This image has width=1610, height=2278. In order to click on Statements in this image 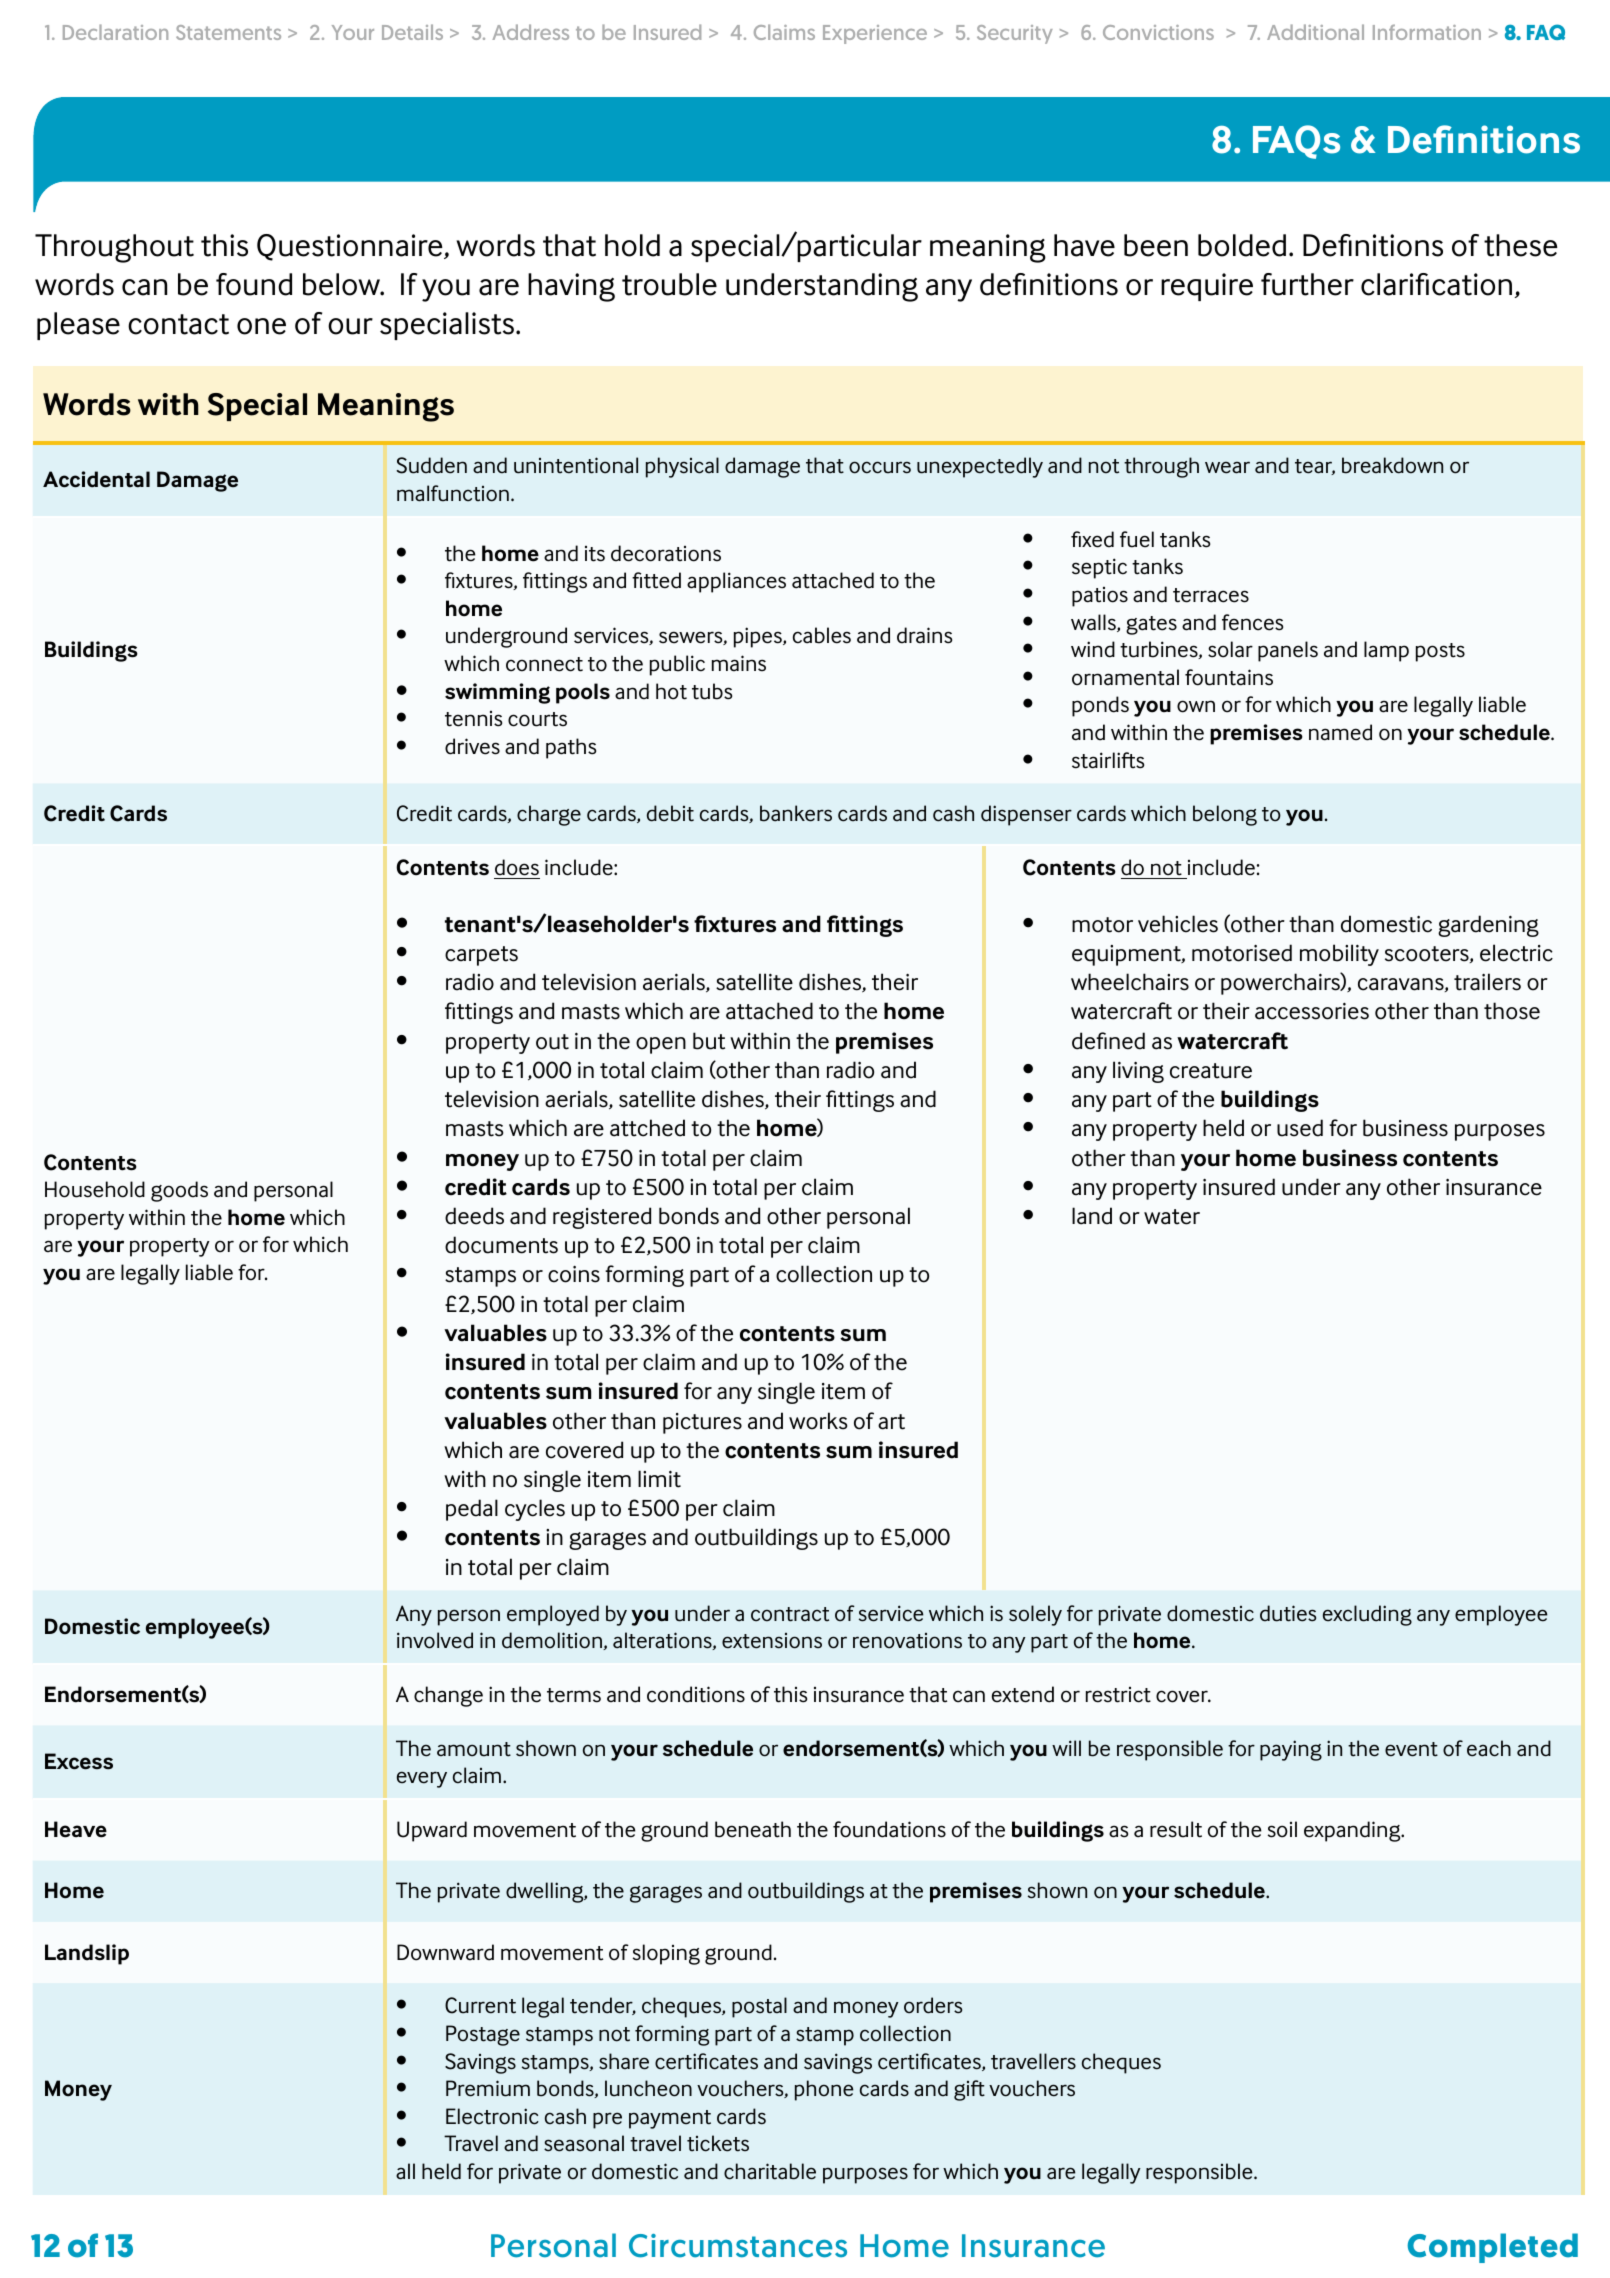, I will do `click(228, 32)`.
